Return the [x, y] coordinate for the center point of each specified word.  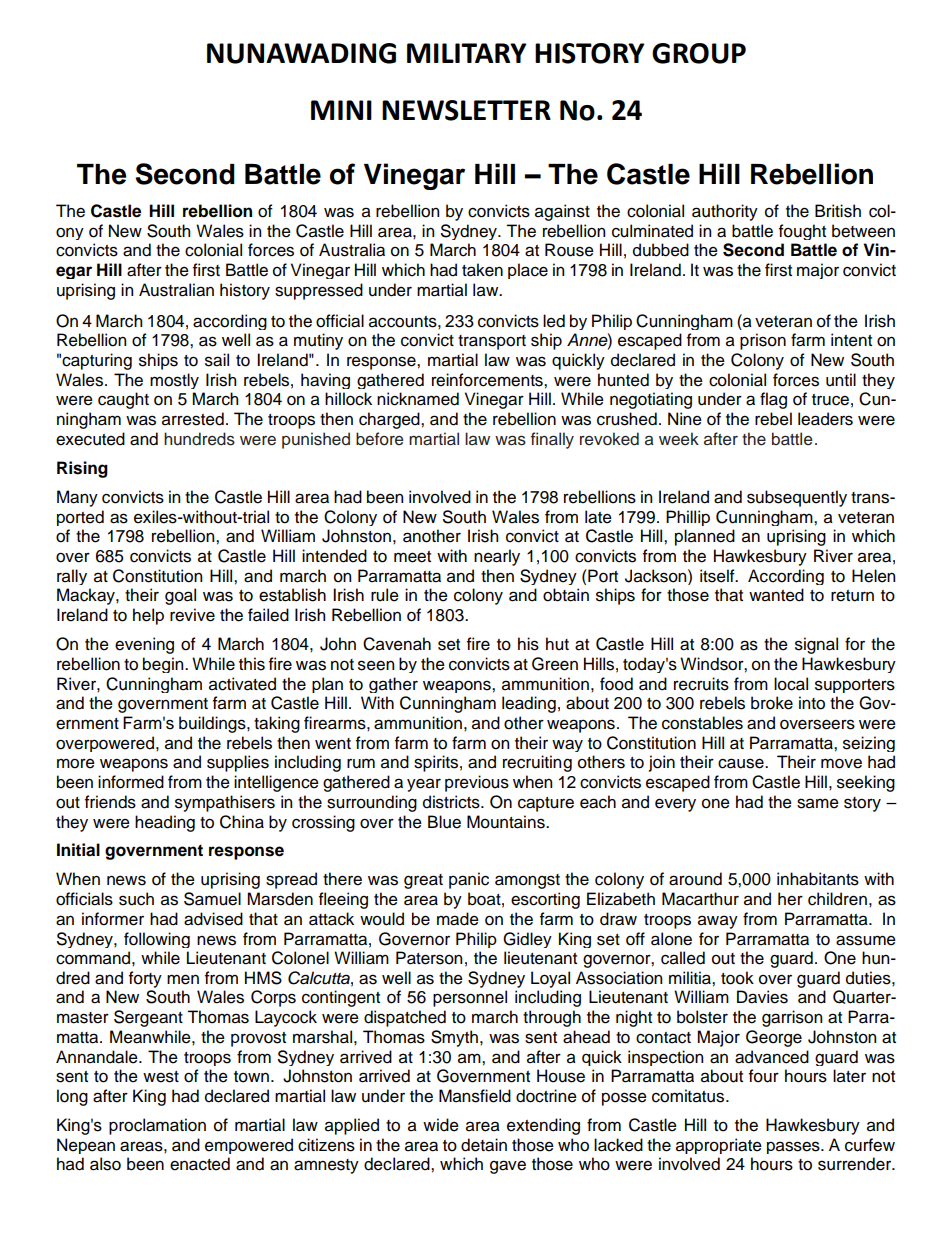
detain [484, 1145]
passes [794, 1147]
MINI [341, 110]
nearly [497, 557]
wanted [776, 595]
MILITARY [466, 53]
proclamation [157, 1126]
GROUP [699, 53]
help [148, 616]
